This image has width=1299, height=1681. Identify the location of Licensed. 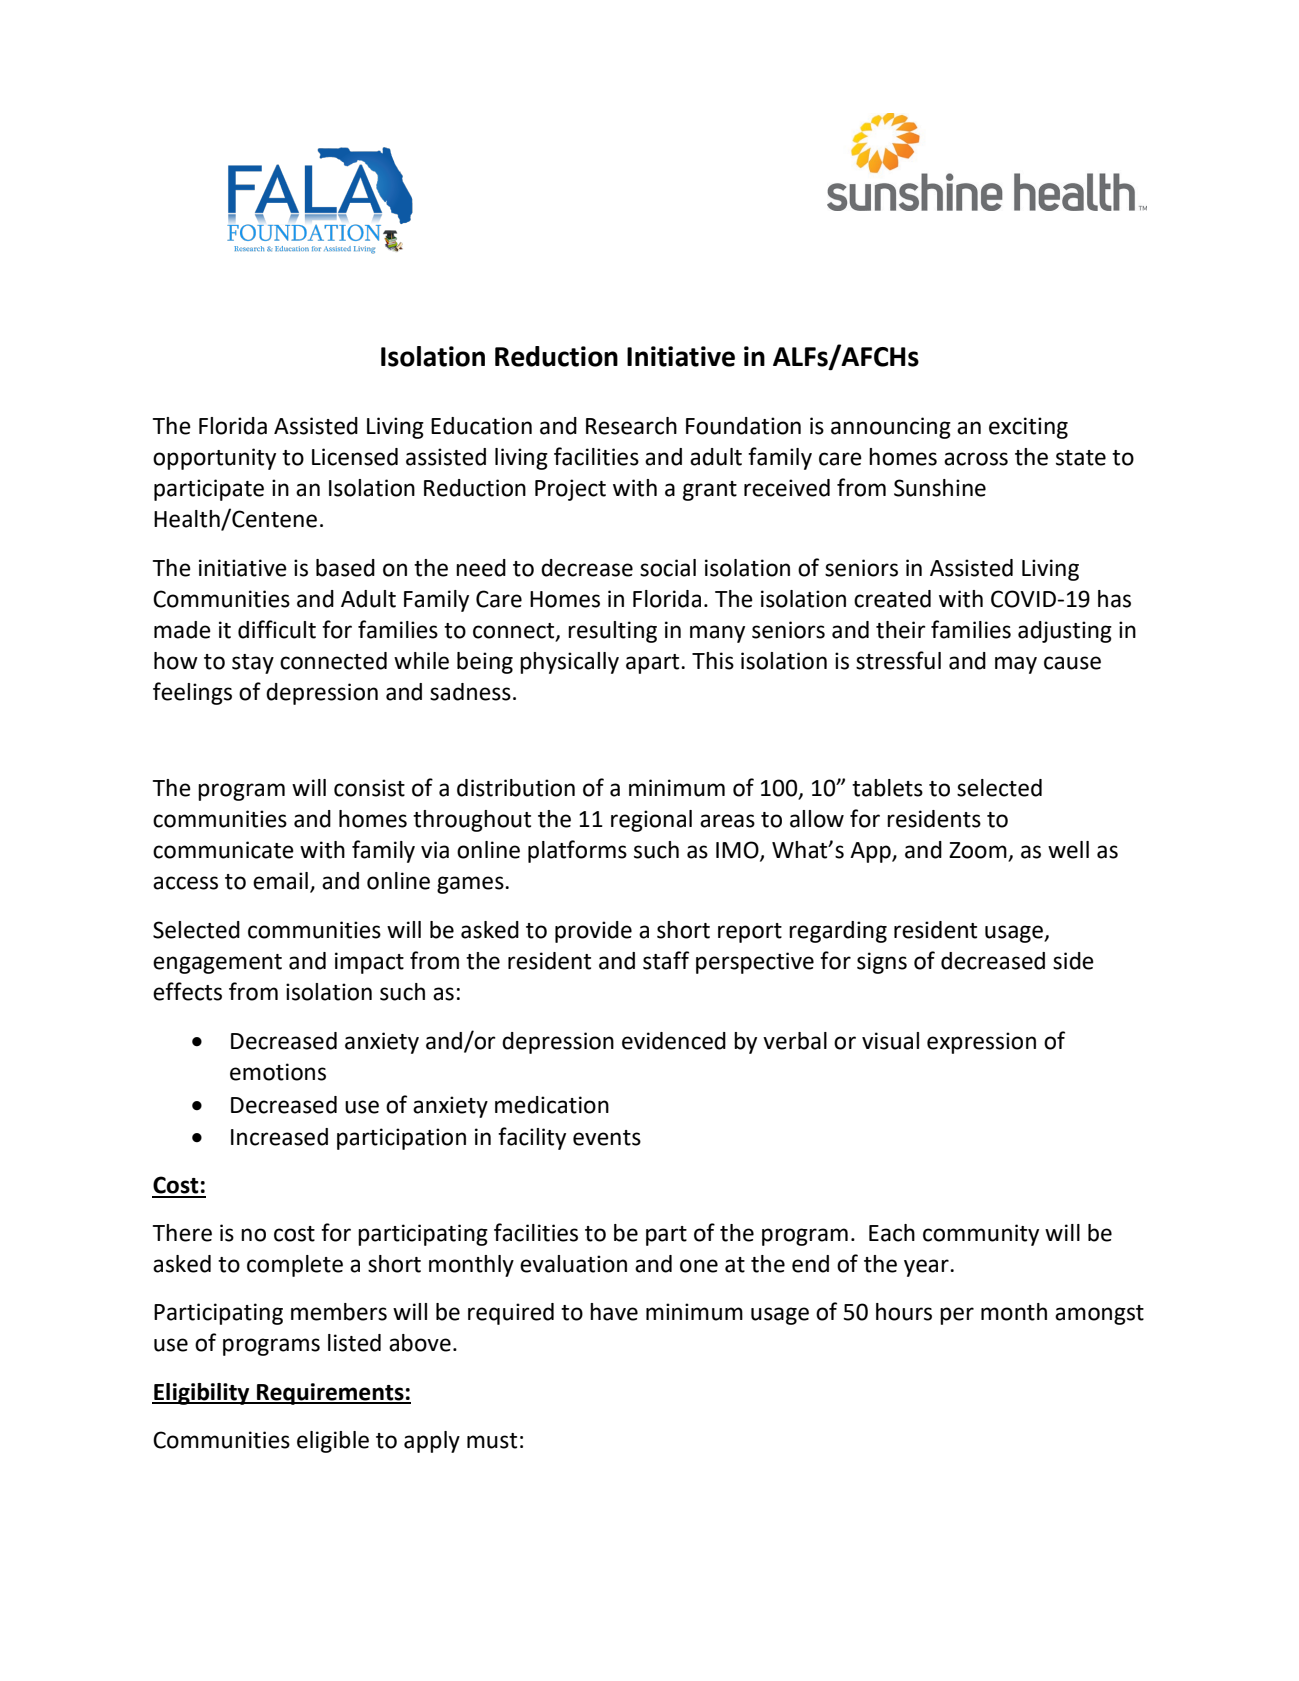
(355, 457).
